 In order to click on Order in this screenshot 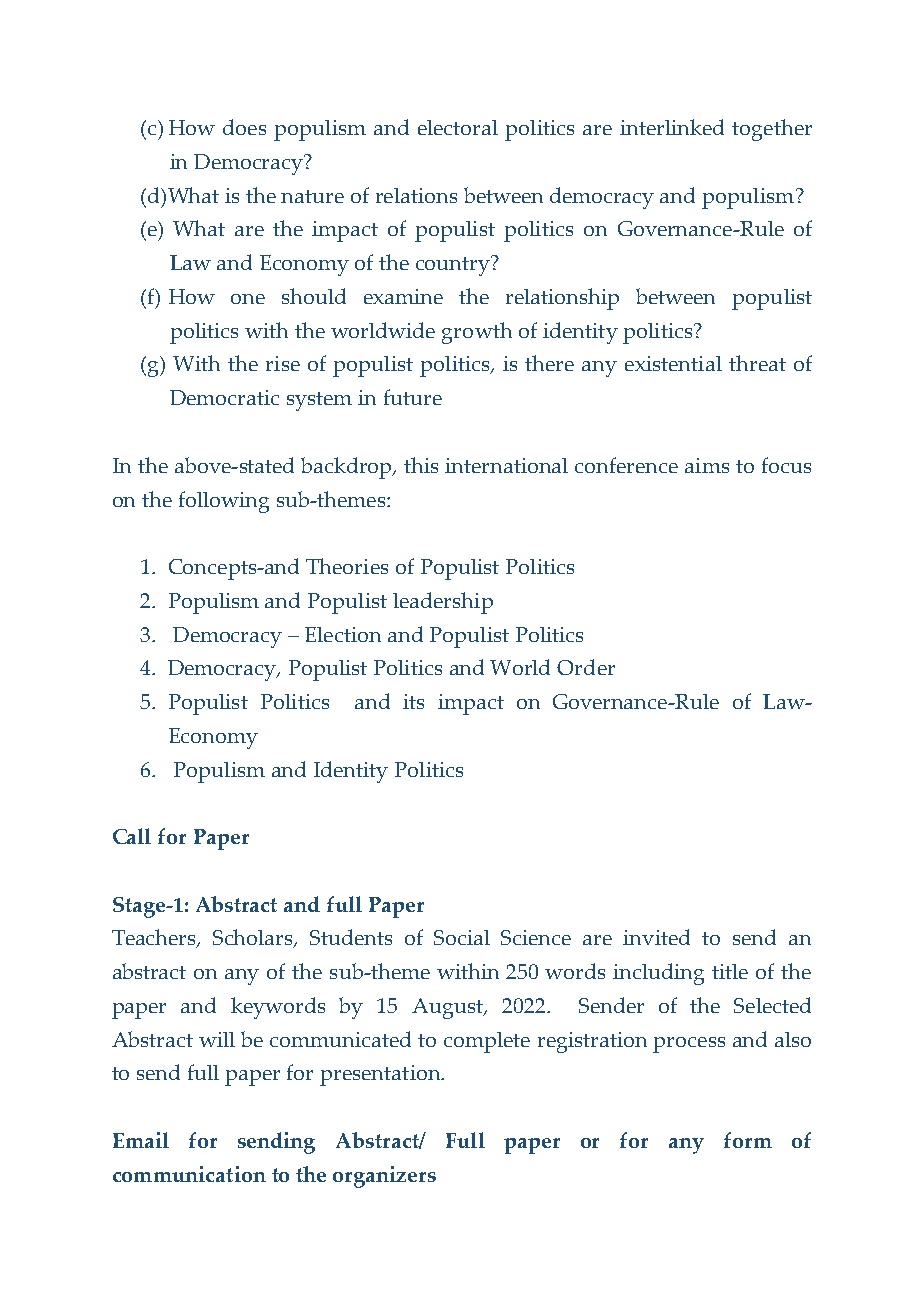, I will do `click(586, 667)`.
